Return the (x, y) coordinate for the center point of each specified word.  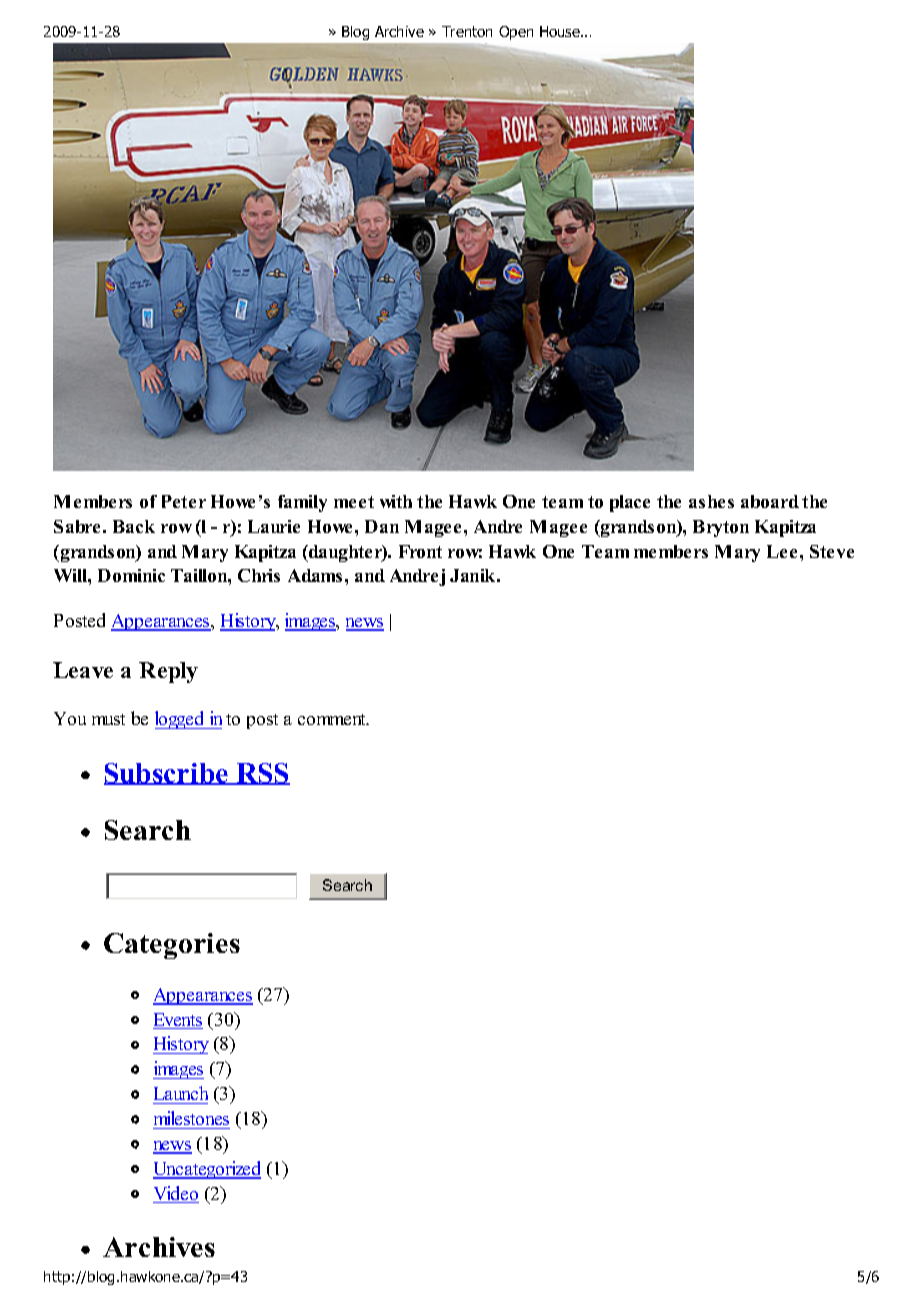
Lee (782, 551)
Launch (181, 1093)
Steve (832, 551)
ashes (711, 501)
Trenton (467, 31)
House (561, 31)
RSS (262, 774)
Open (516, 33)
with (396, 501)
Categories (172, 946)
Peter (184, 501)
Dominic (131, 575)
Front (420, 551)
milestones (191, 1118)
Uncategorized (207, 1170)
